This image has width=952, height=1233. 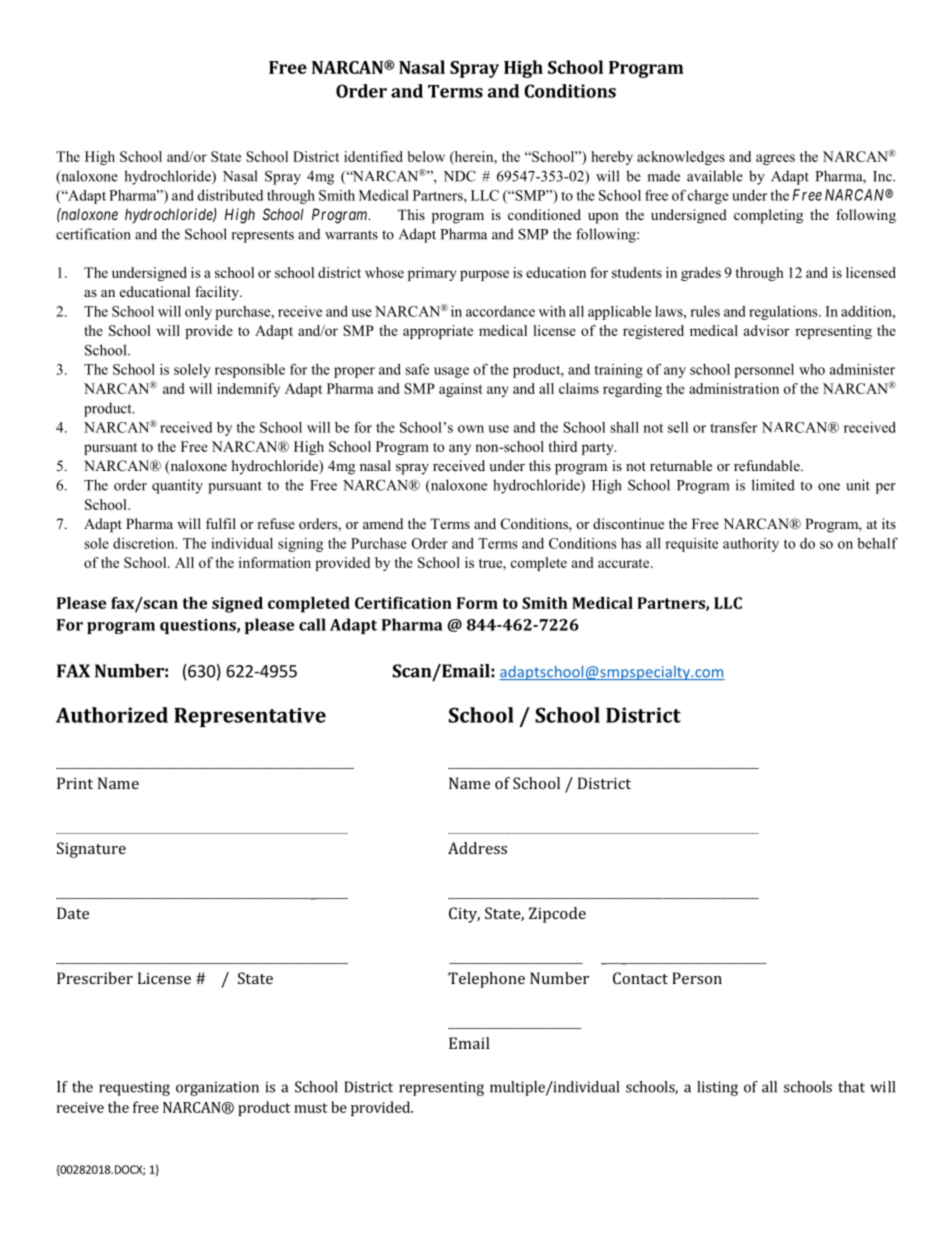 I want to click on agrees, so click(x=775, y=159).
